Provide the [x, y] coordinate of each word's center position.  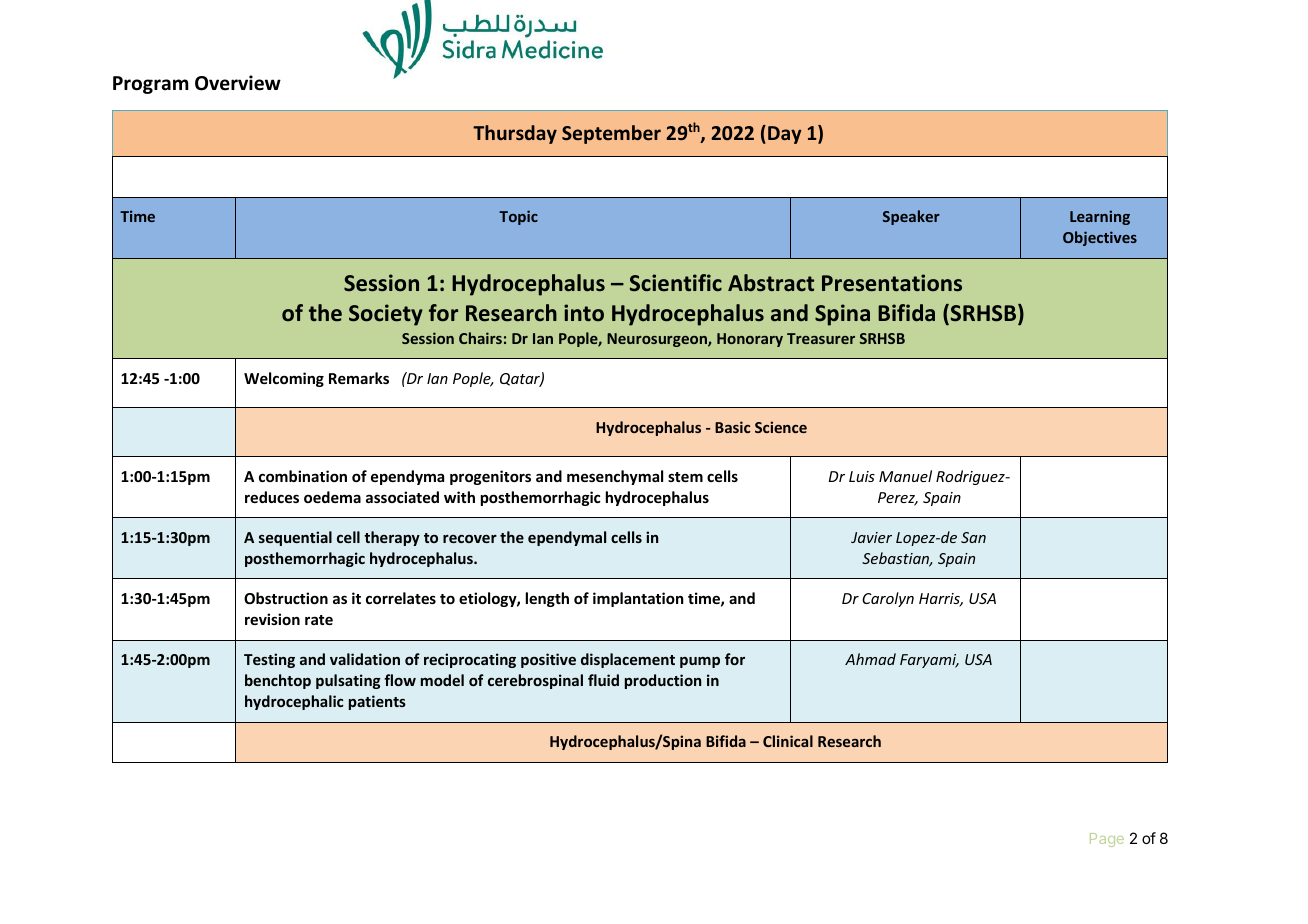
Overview [238, 83]
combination [303, 476]
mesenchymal [615, 477]
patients [377, 702]
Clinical [788, 741]
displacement [628, 660]
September [611, 134]
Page [1107, 840]
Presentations [892, 283]
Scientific [676, 283]
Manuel [905, 476]
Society [386, 315]
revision [272, 619]
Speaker [911, 217]
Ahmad [870, 659]
